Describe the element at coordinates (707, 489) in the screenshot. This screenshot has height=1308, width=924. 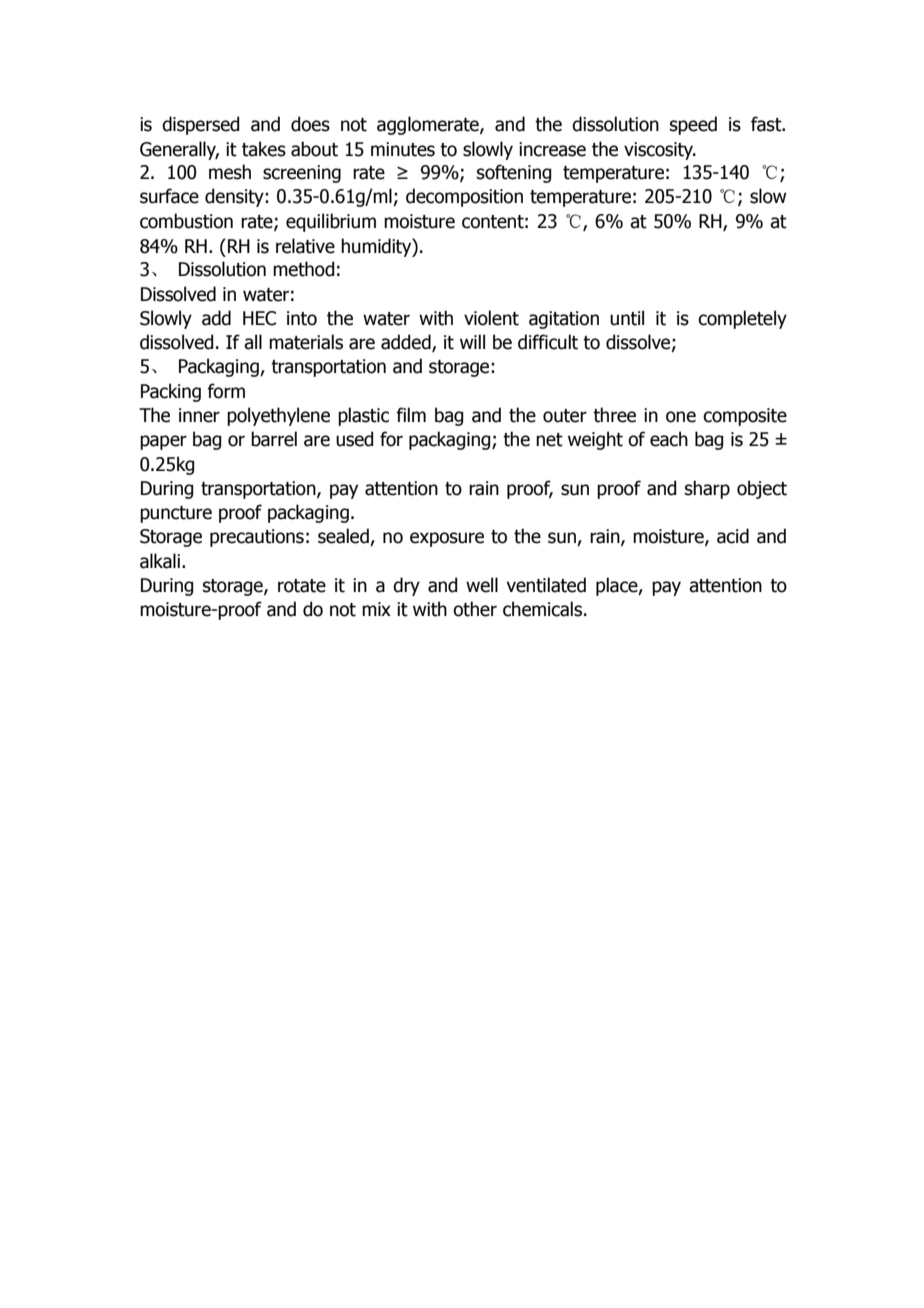
I see `sharp` at that location.
